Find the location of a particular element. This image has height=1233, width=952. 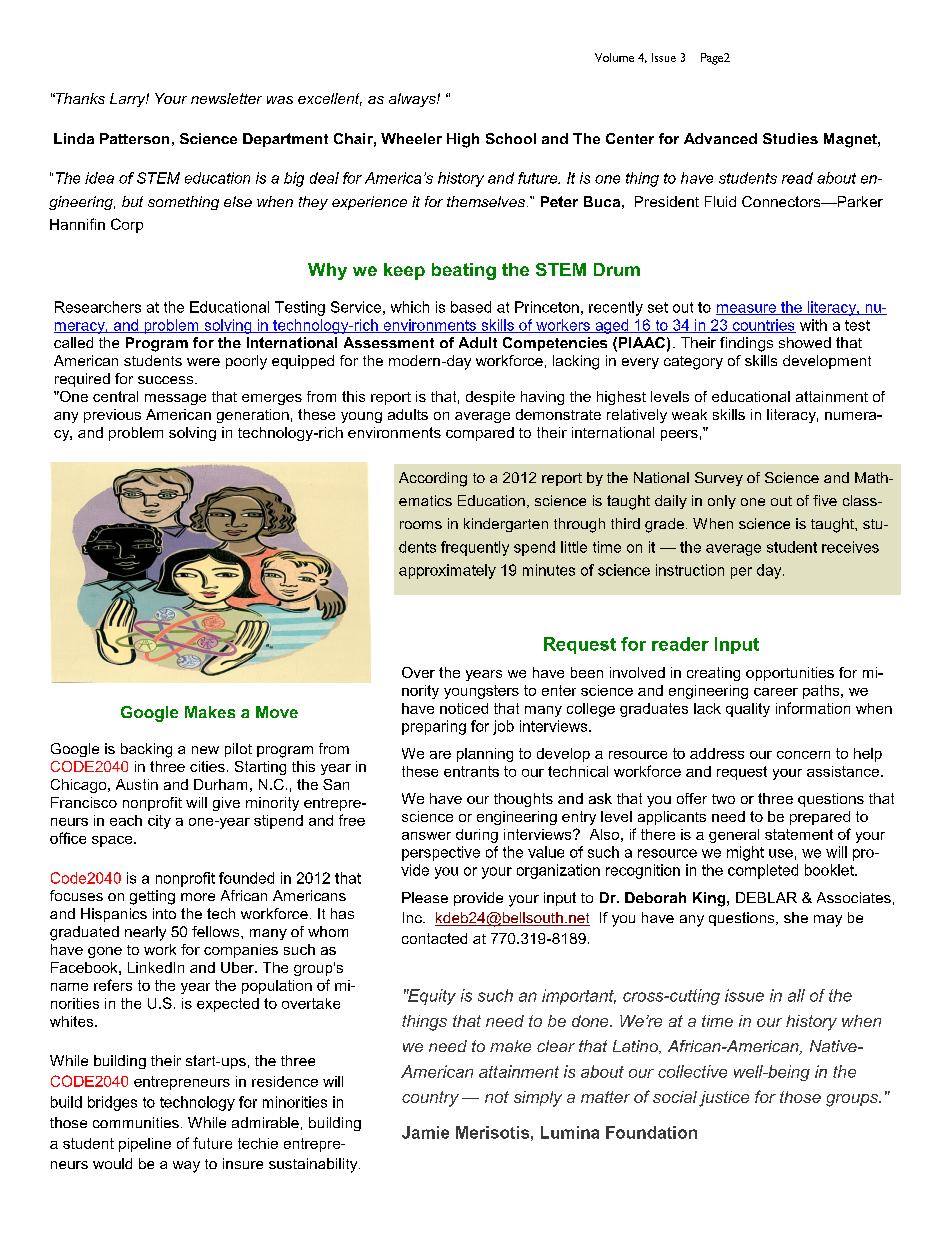

compared is located at coordinates (480, 434).
